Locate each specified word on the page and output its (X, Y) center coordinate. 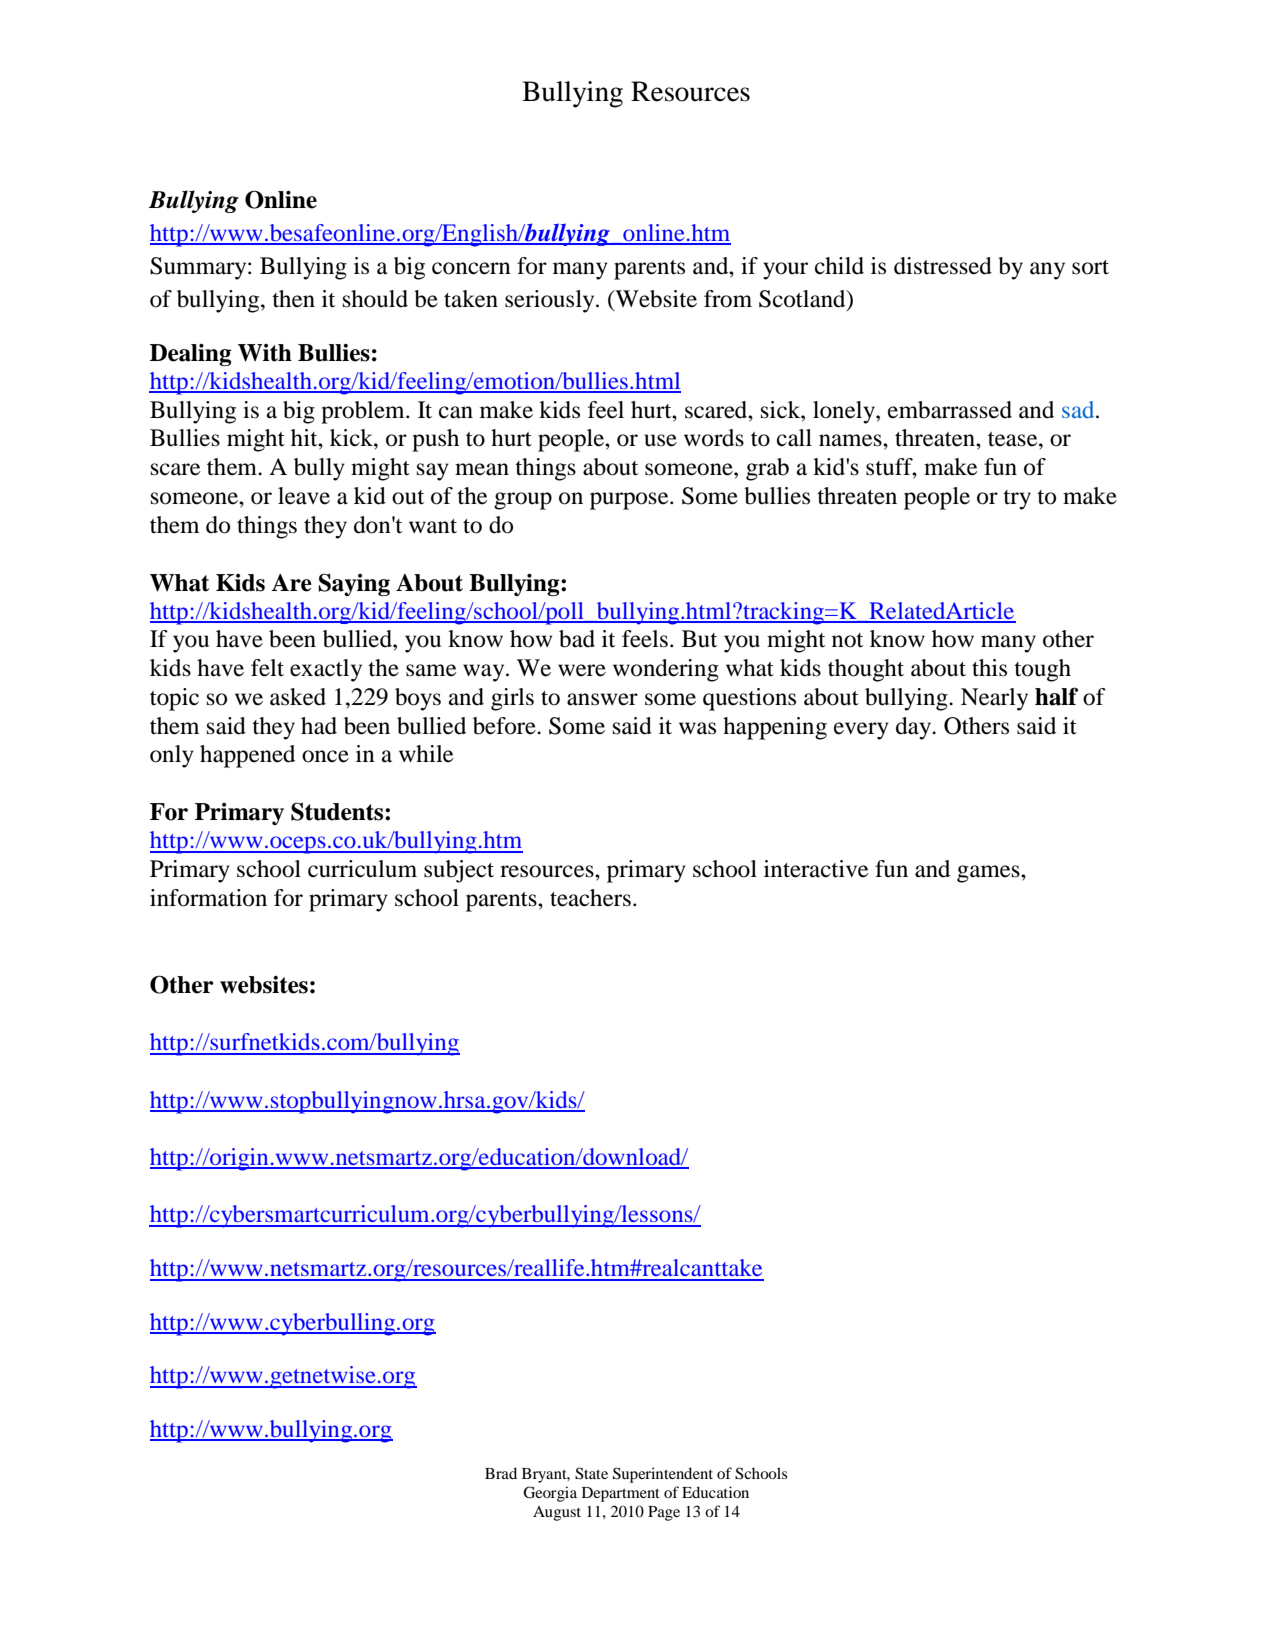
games (989, 874)
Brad (501, 1473)
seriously (551, 301)
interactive (816, 869)
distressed (943, 266)
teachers (590, 898)
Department (621, 1494)
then (293, 299)
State (591, 1473)
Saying (354, 584)
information (208, 898)
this (989, 668)
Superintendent (663, 1475)
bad (577, 639)
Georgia (550, 1494)
